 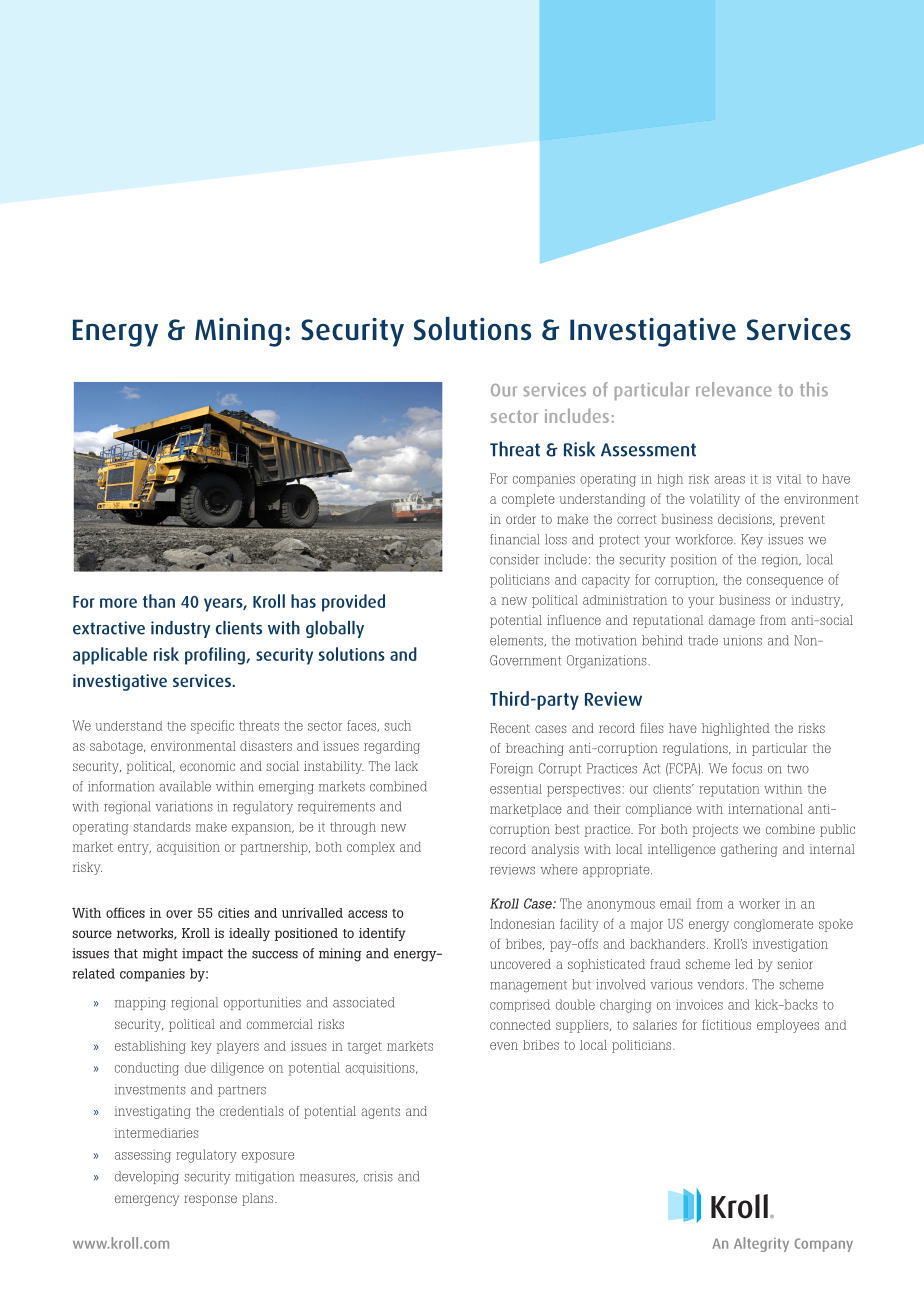 I want to click on more, so click(x=118, y=603).
